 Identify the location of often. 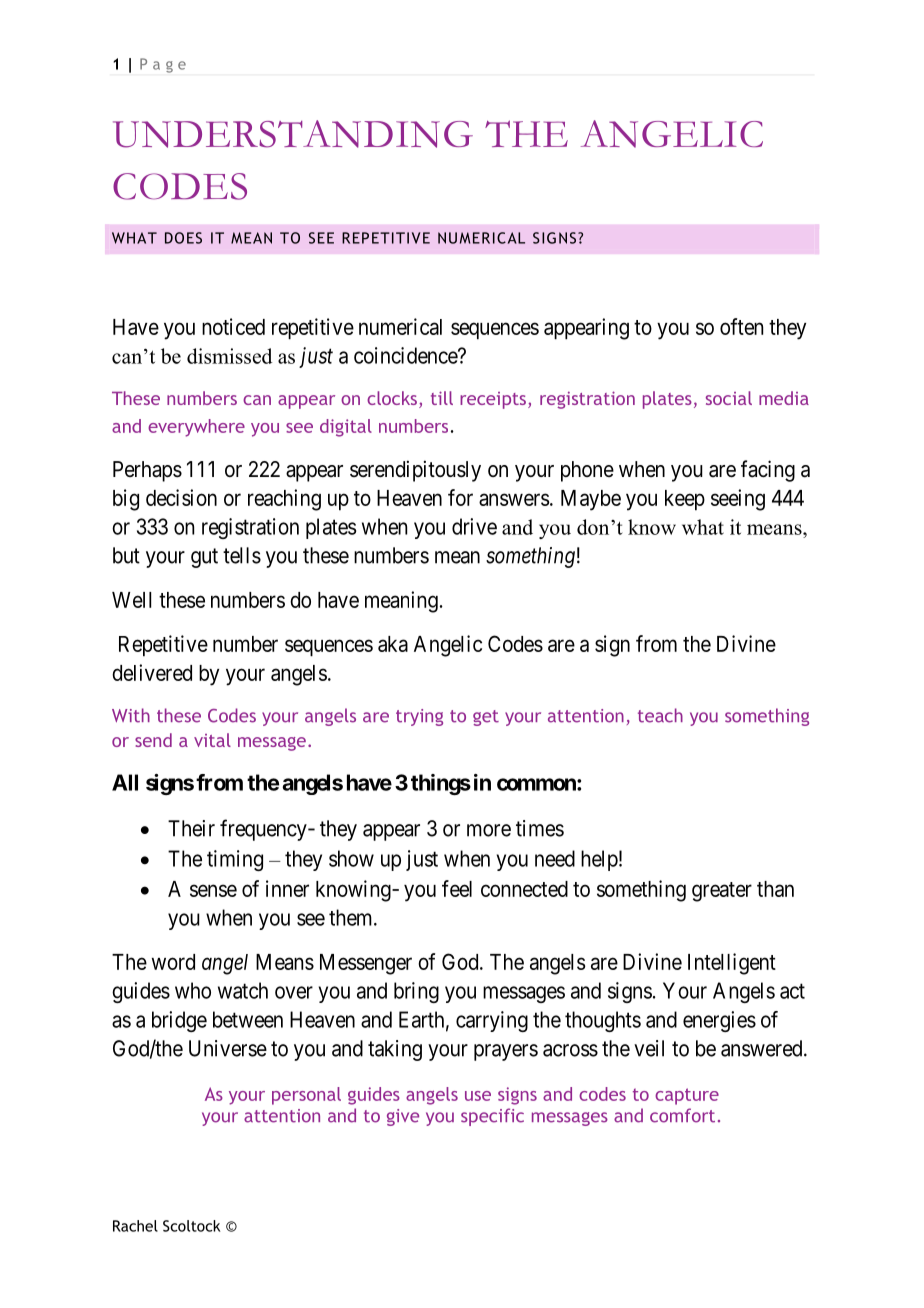
(741, 326).
